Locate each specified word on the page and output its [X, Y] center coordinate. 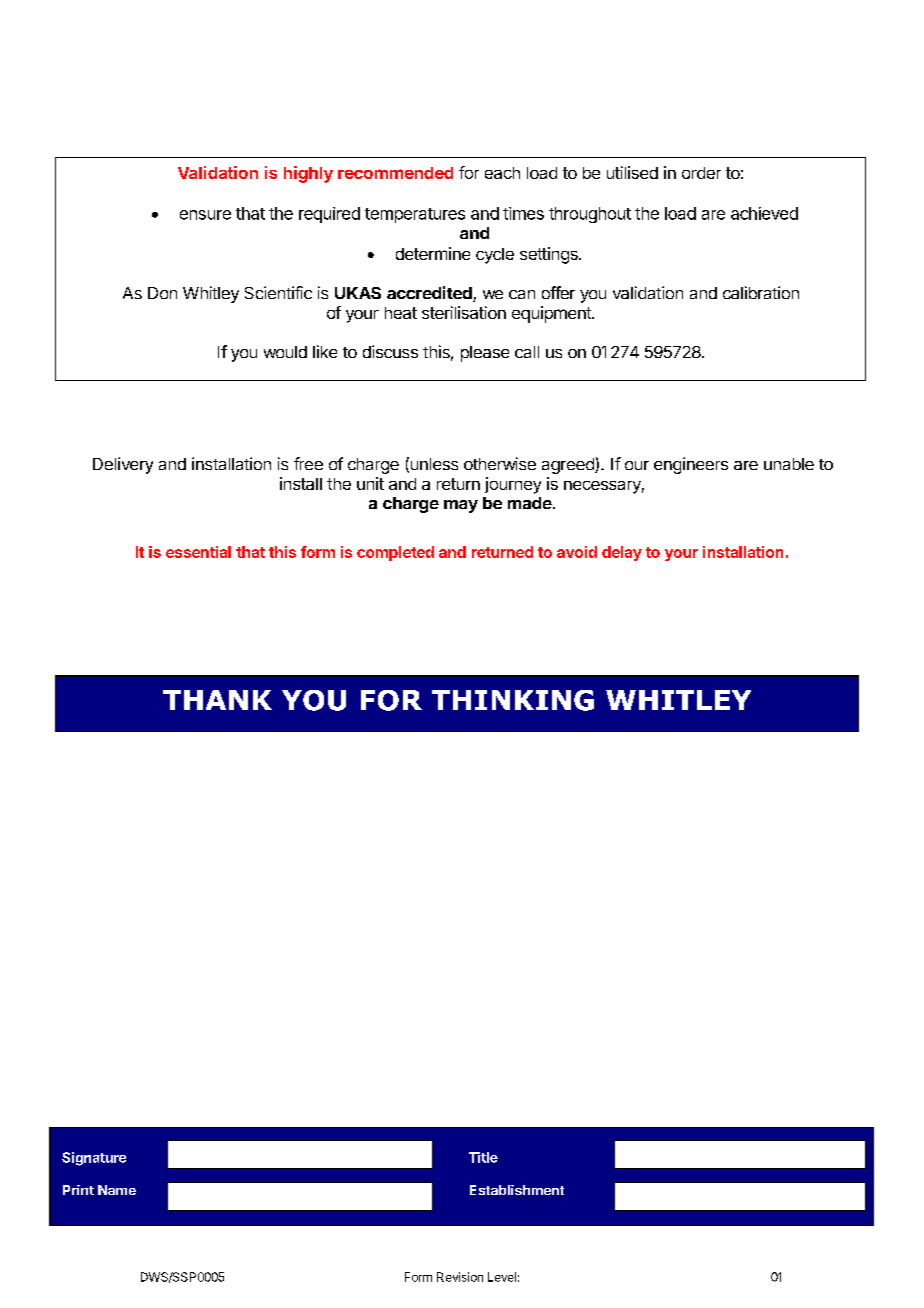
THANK [217, 700]
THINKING [513, 700]
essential [198, 552]
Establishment [517, 1190]
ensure [205, 215]
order [701, 173]
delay [622, 553]
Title [483, 1157]
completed [395, 553]
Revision [460, 1277]
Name [117, 1190]
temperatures [415, 215]
